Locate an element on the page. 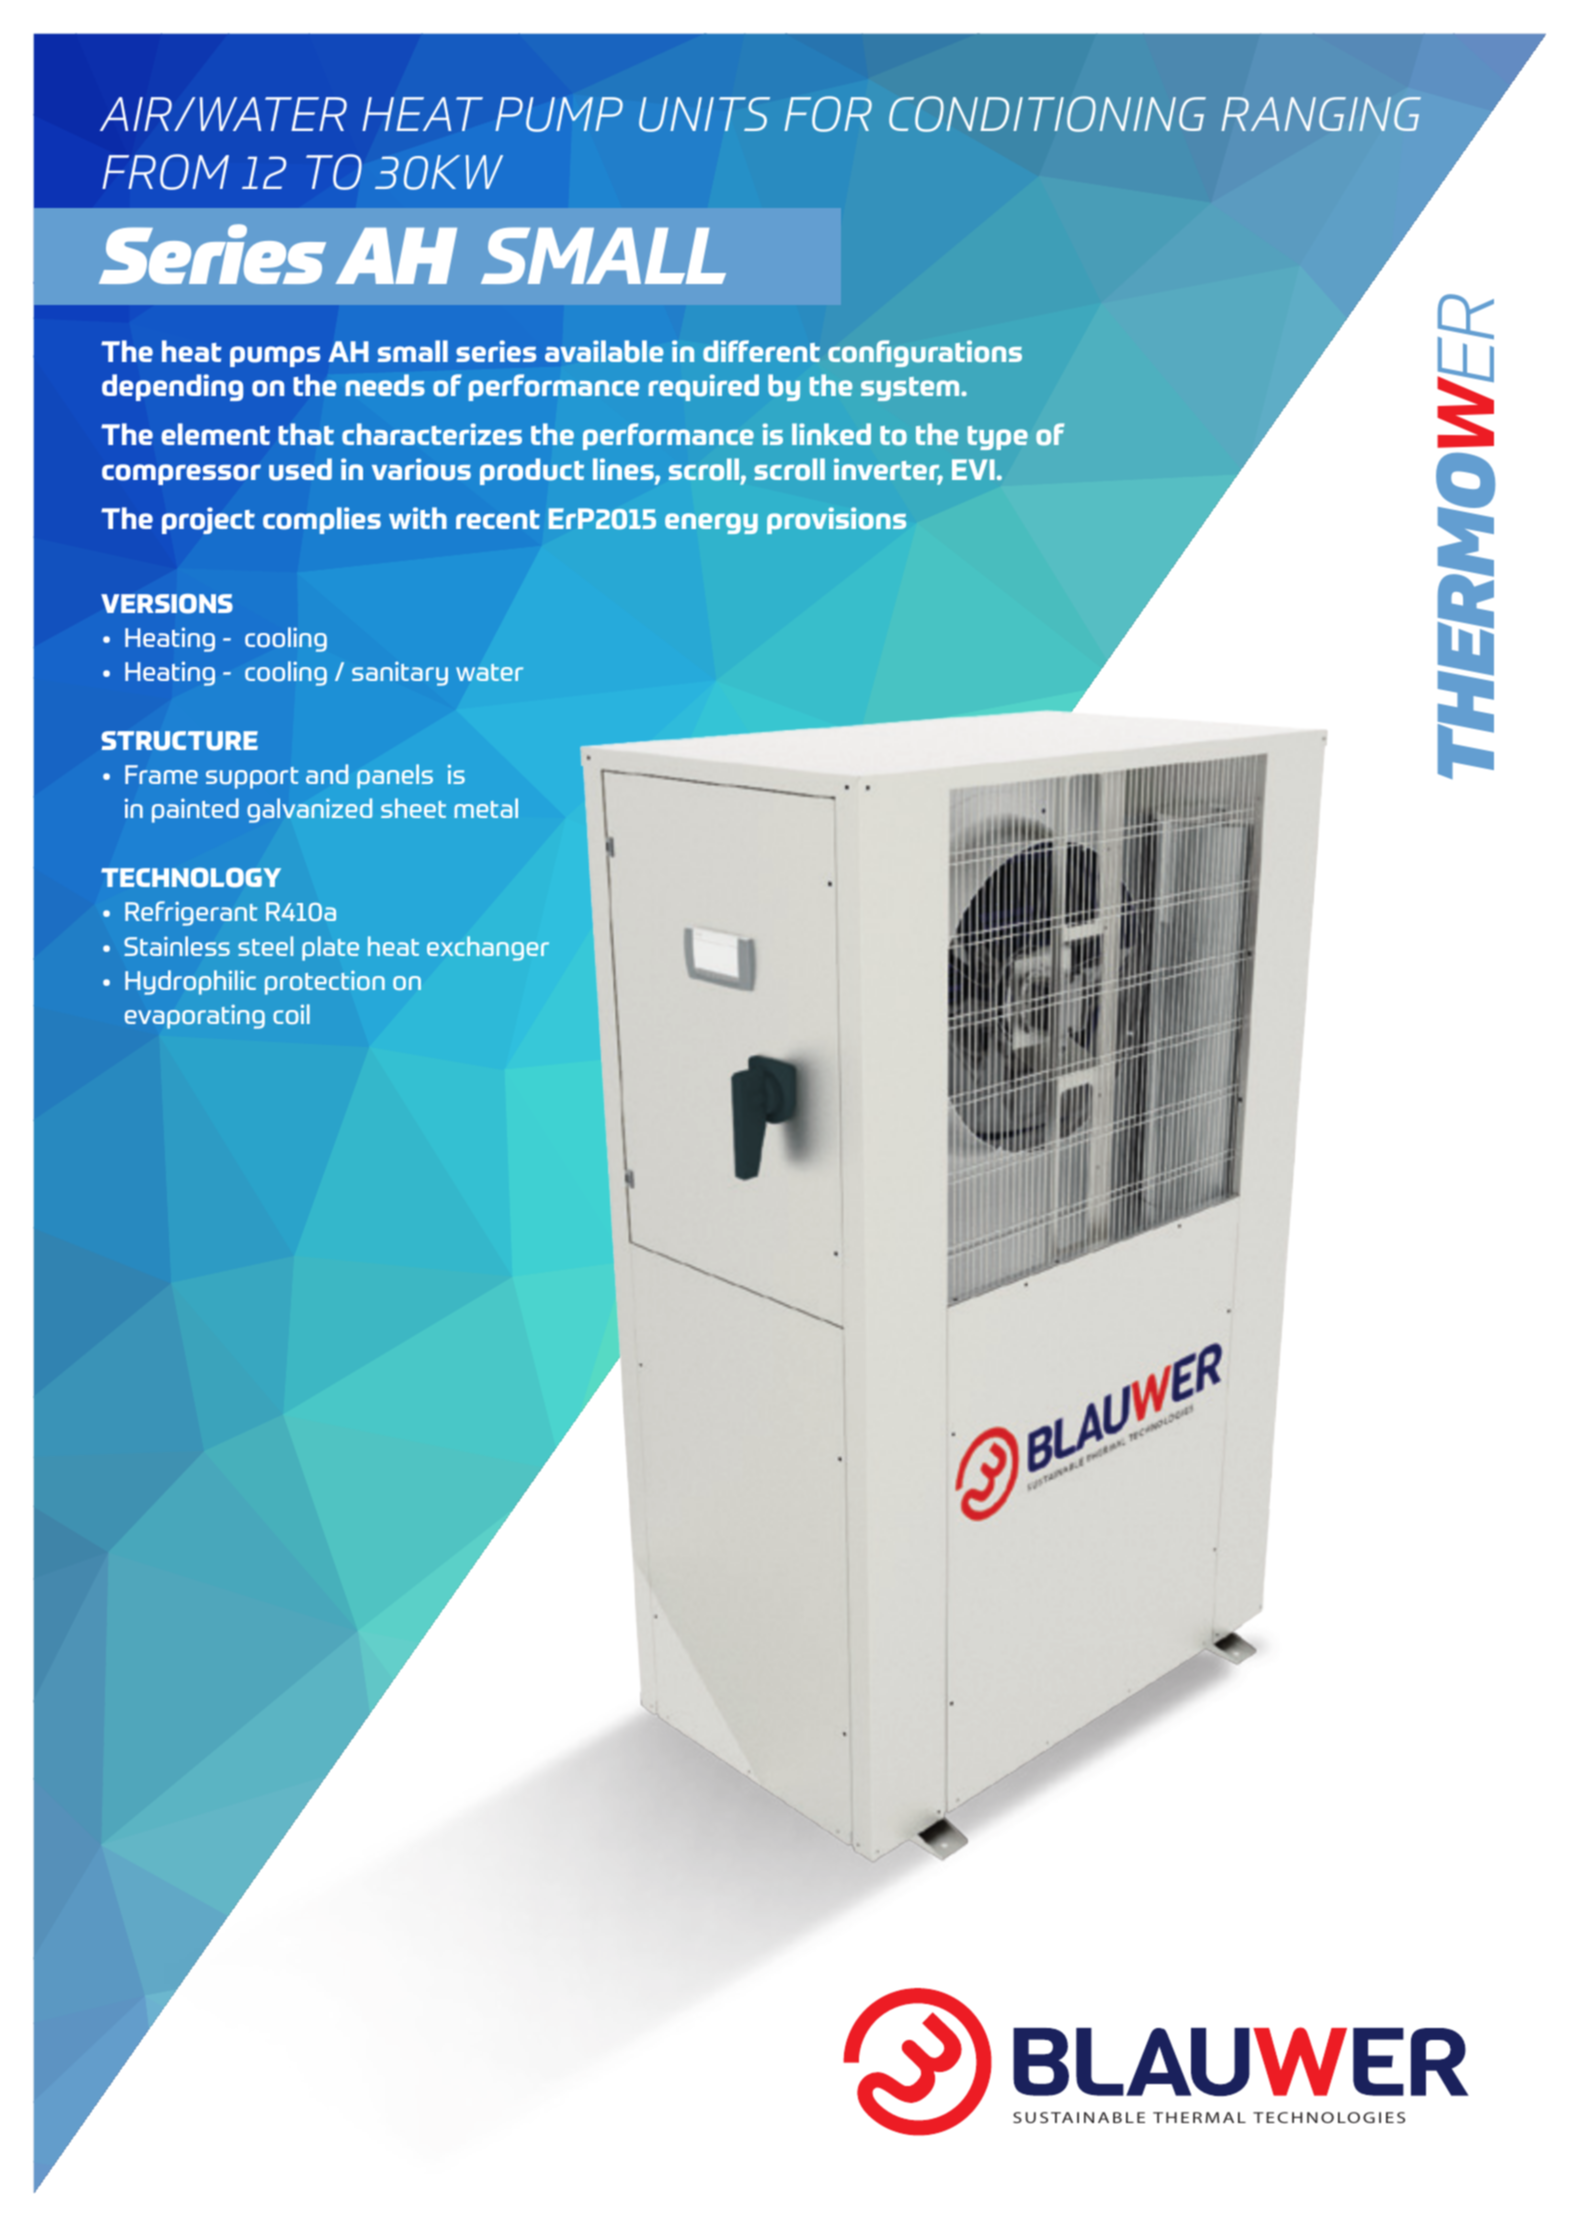 The height and width of the image is (2223, 1572). energy is located at coordinates (711, 523).
